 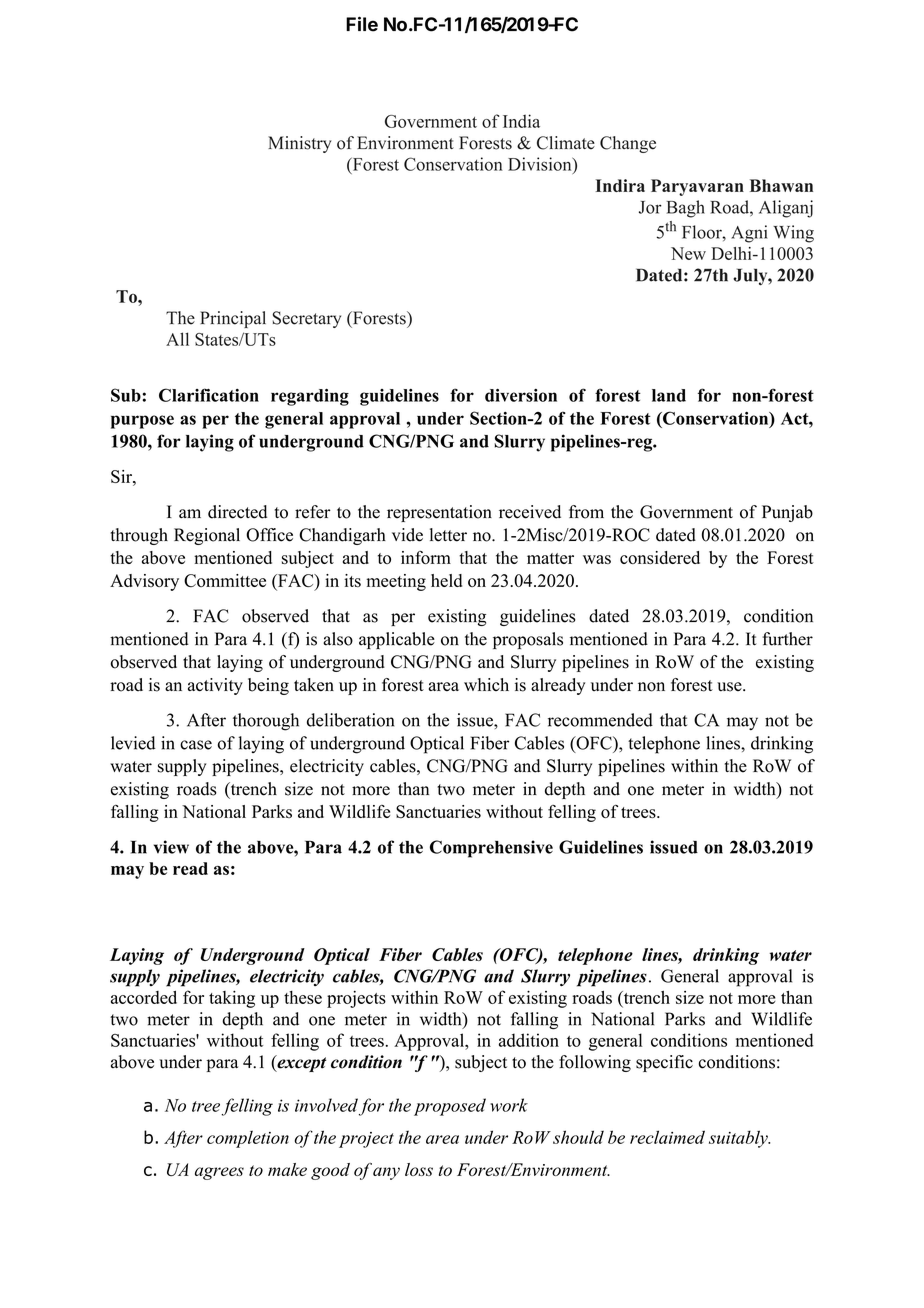 What do you see at coordinates (521, 395) in the document?
I see `diversion` at bounding box center [521, 395].
